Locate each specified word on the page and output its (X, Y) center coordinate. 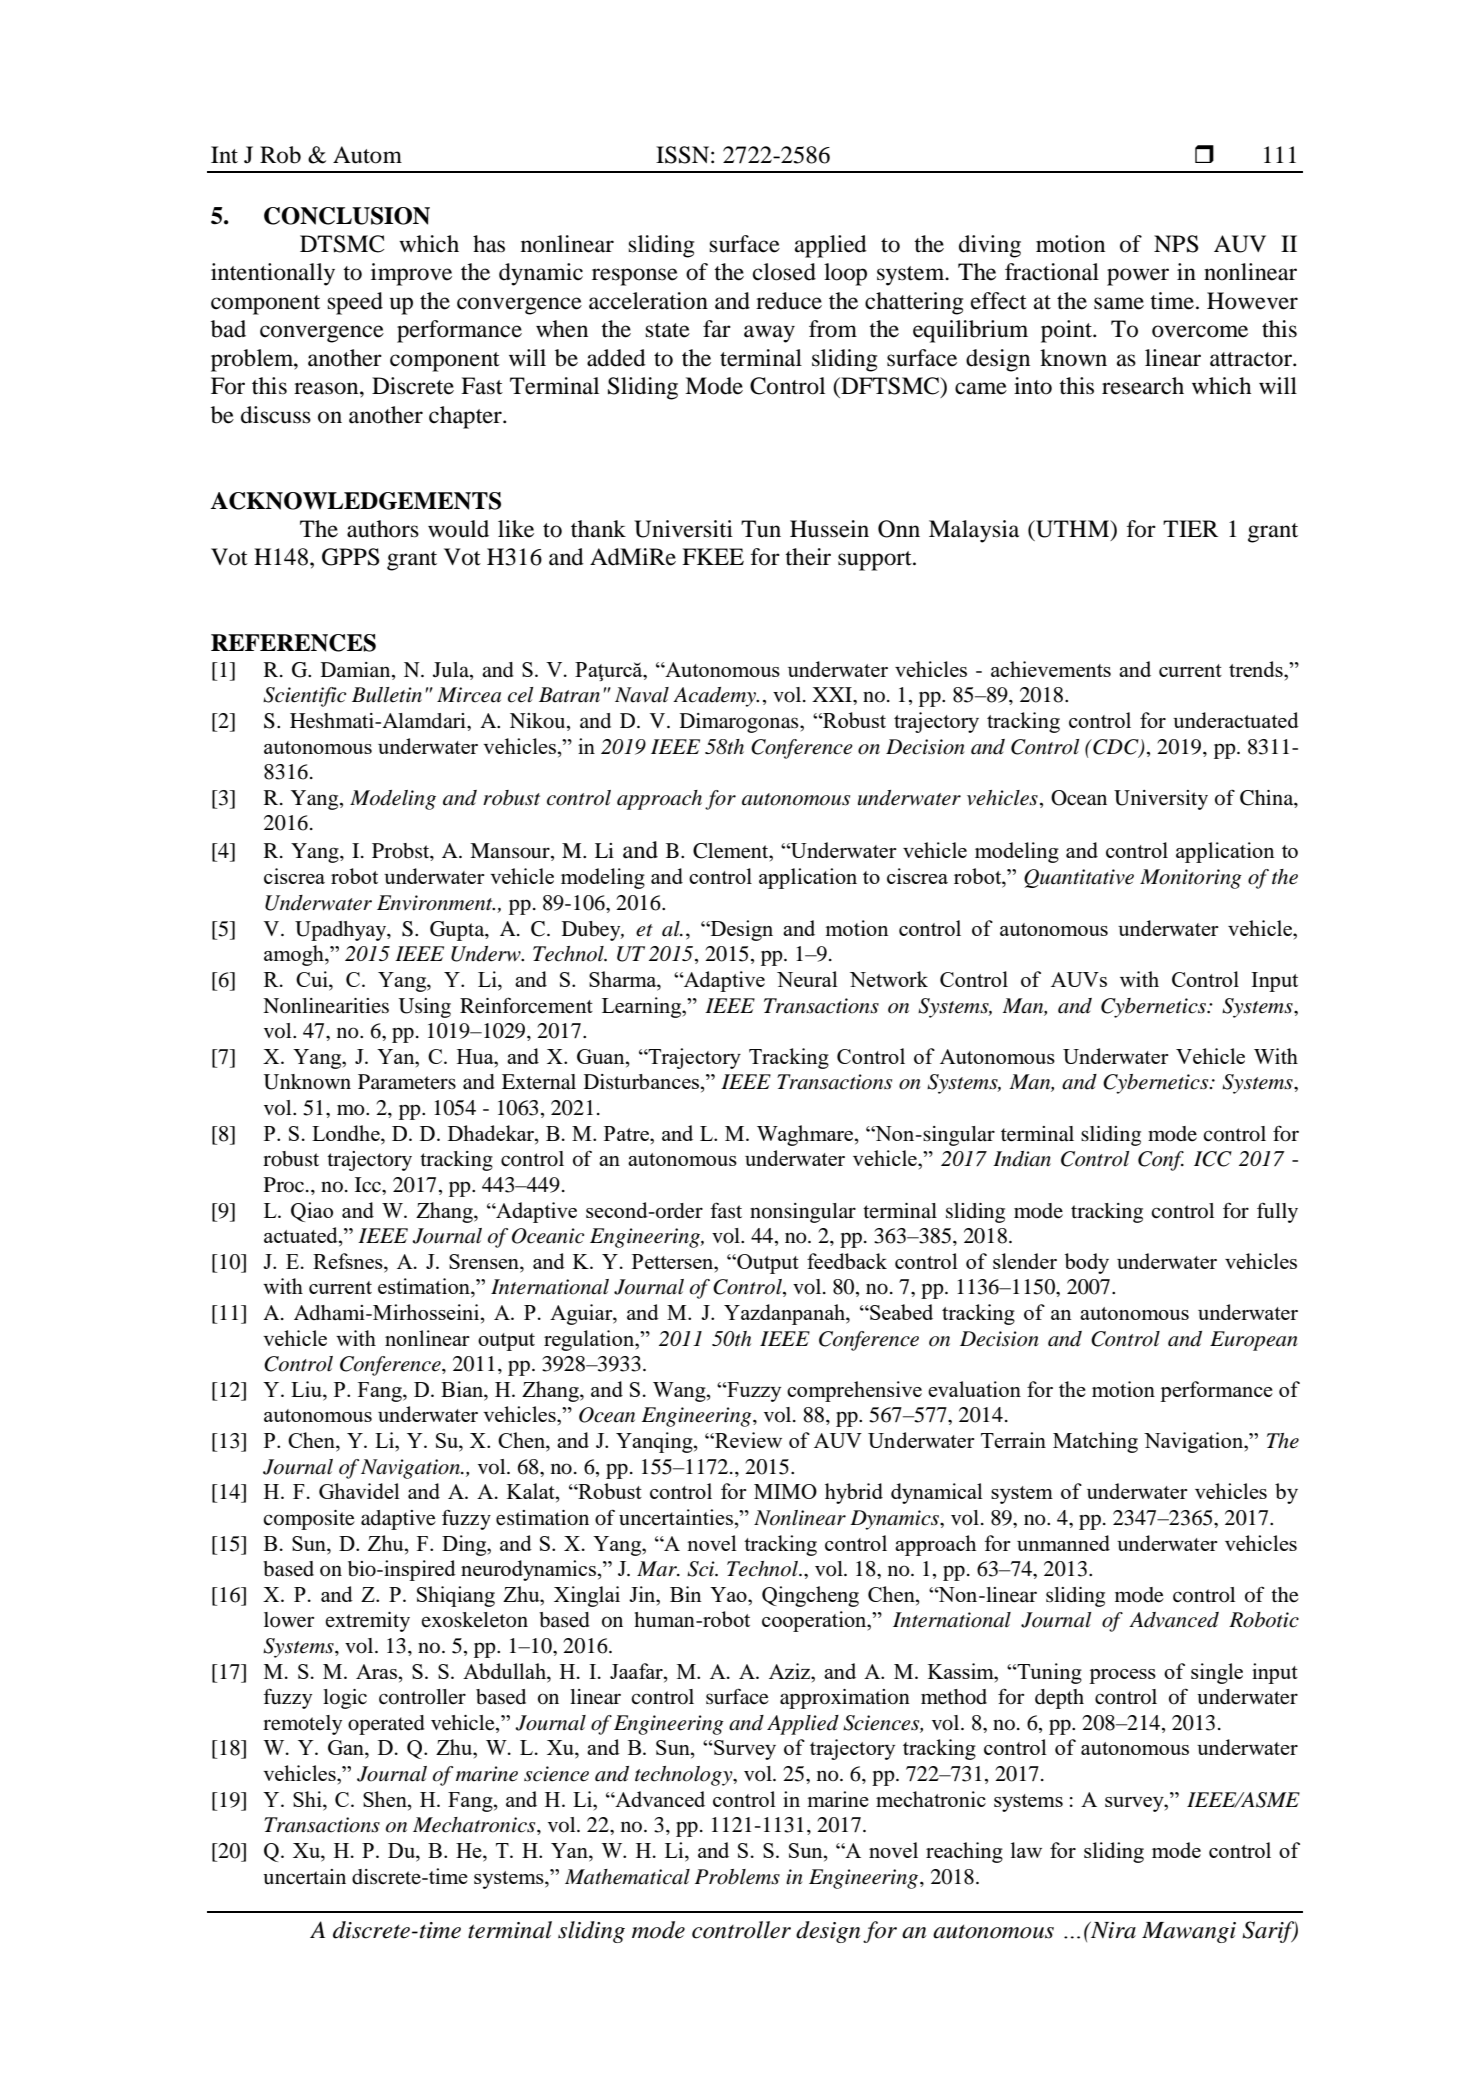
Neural (807, 979)
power (1138, 277)
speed (355, 303)
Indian (1022, 1159)
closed (784, 272)
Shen (386, 1799)
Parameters (407, 1082)
